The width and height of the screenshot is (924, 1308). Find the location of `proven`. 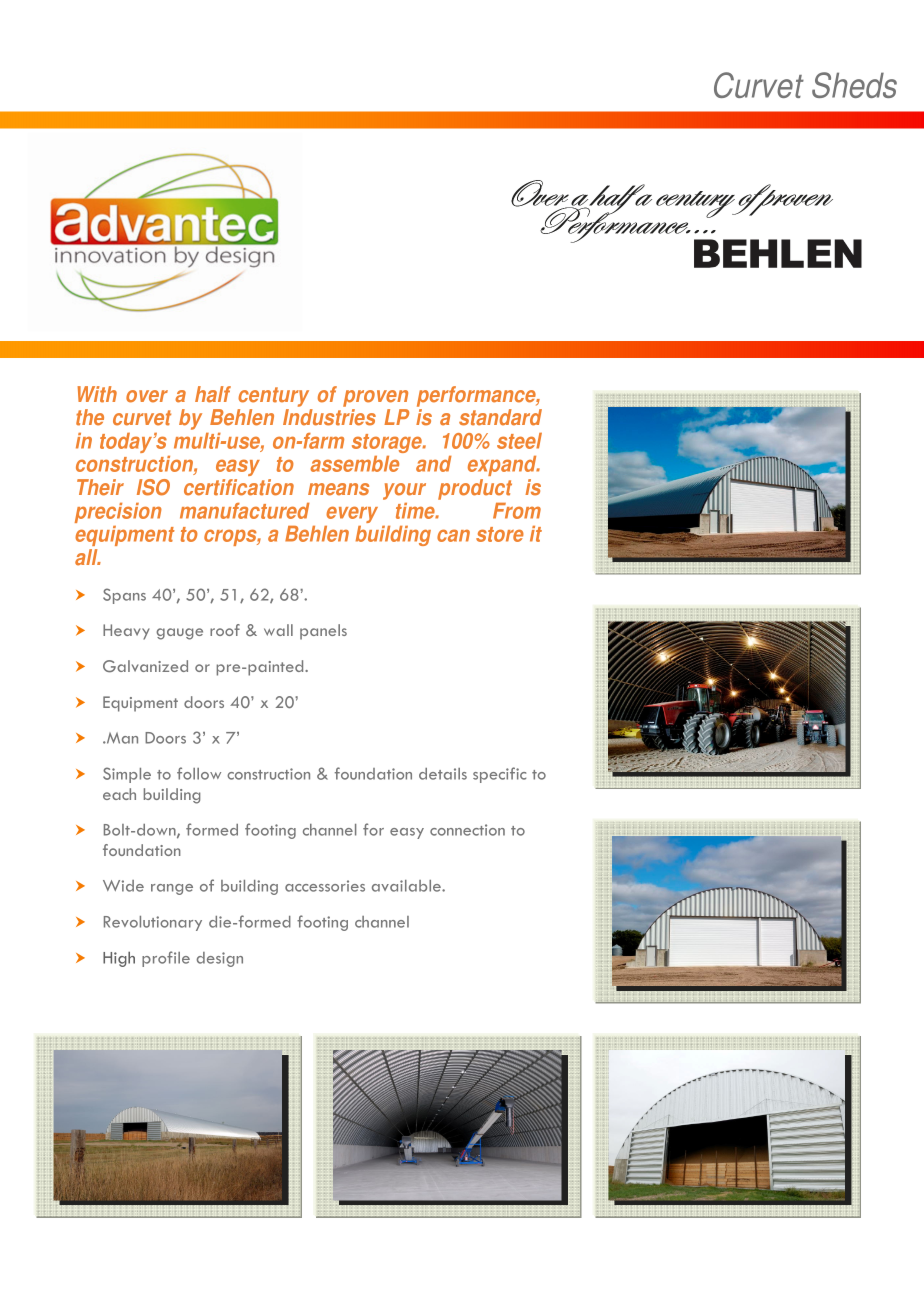

proven is located at coordinates (375, 398).
